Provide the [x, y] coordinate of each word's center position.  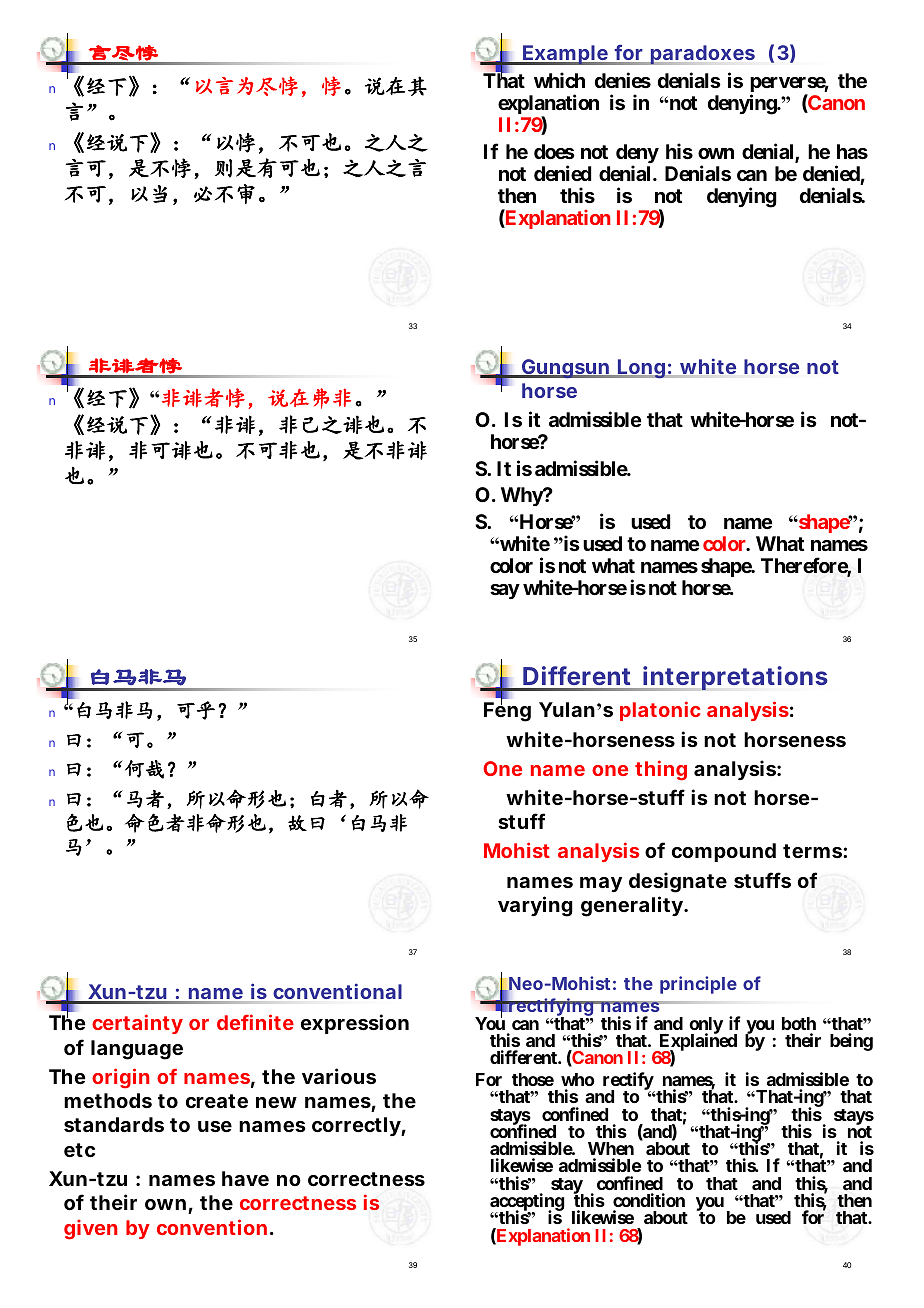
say [505, 591]
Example [565, 55]
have [245, 1178]
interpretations [734, 678]
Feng [507, 711]
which [559, 80]
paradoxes [701, 55]
